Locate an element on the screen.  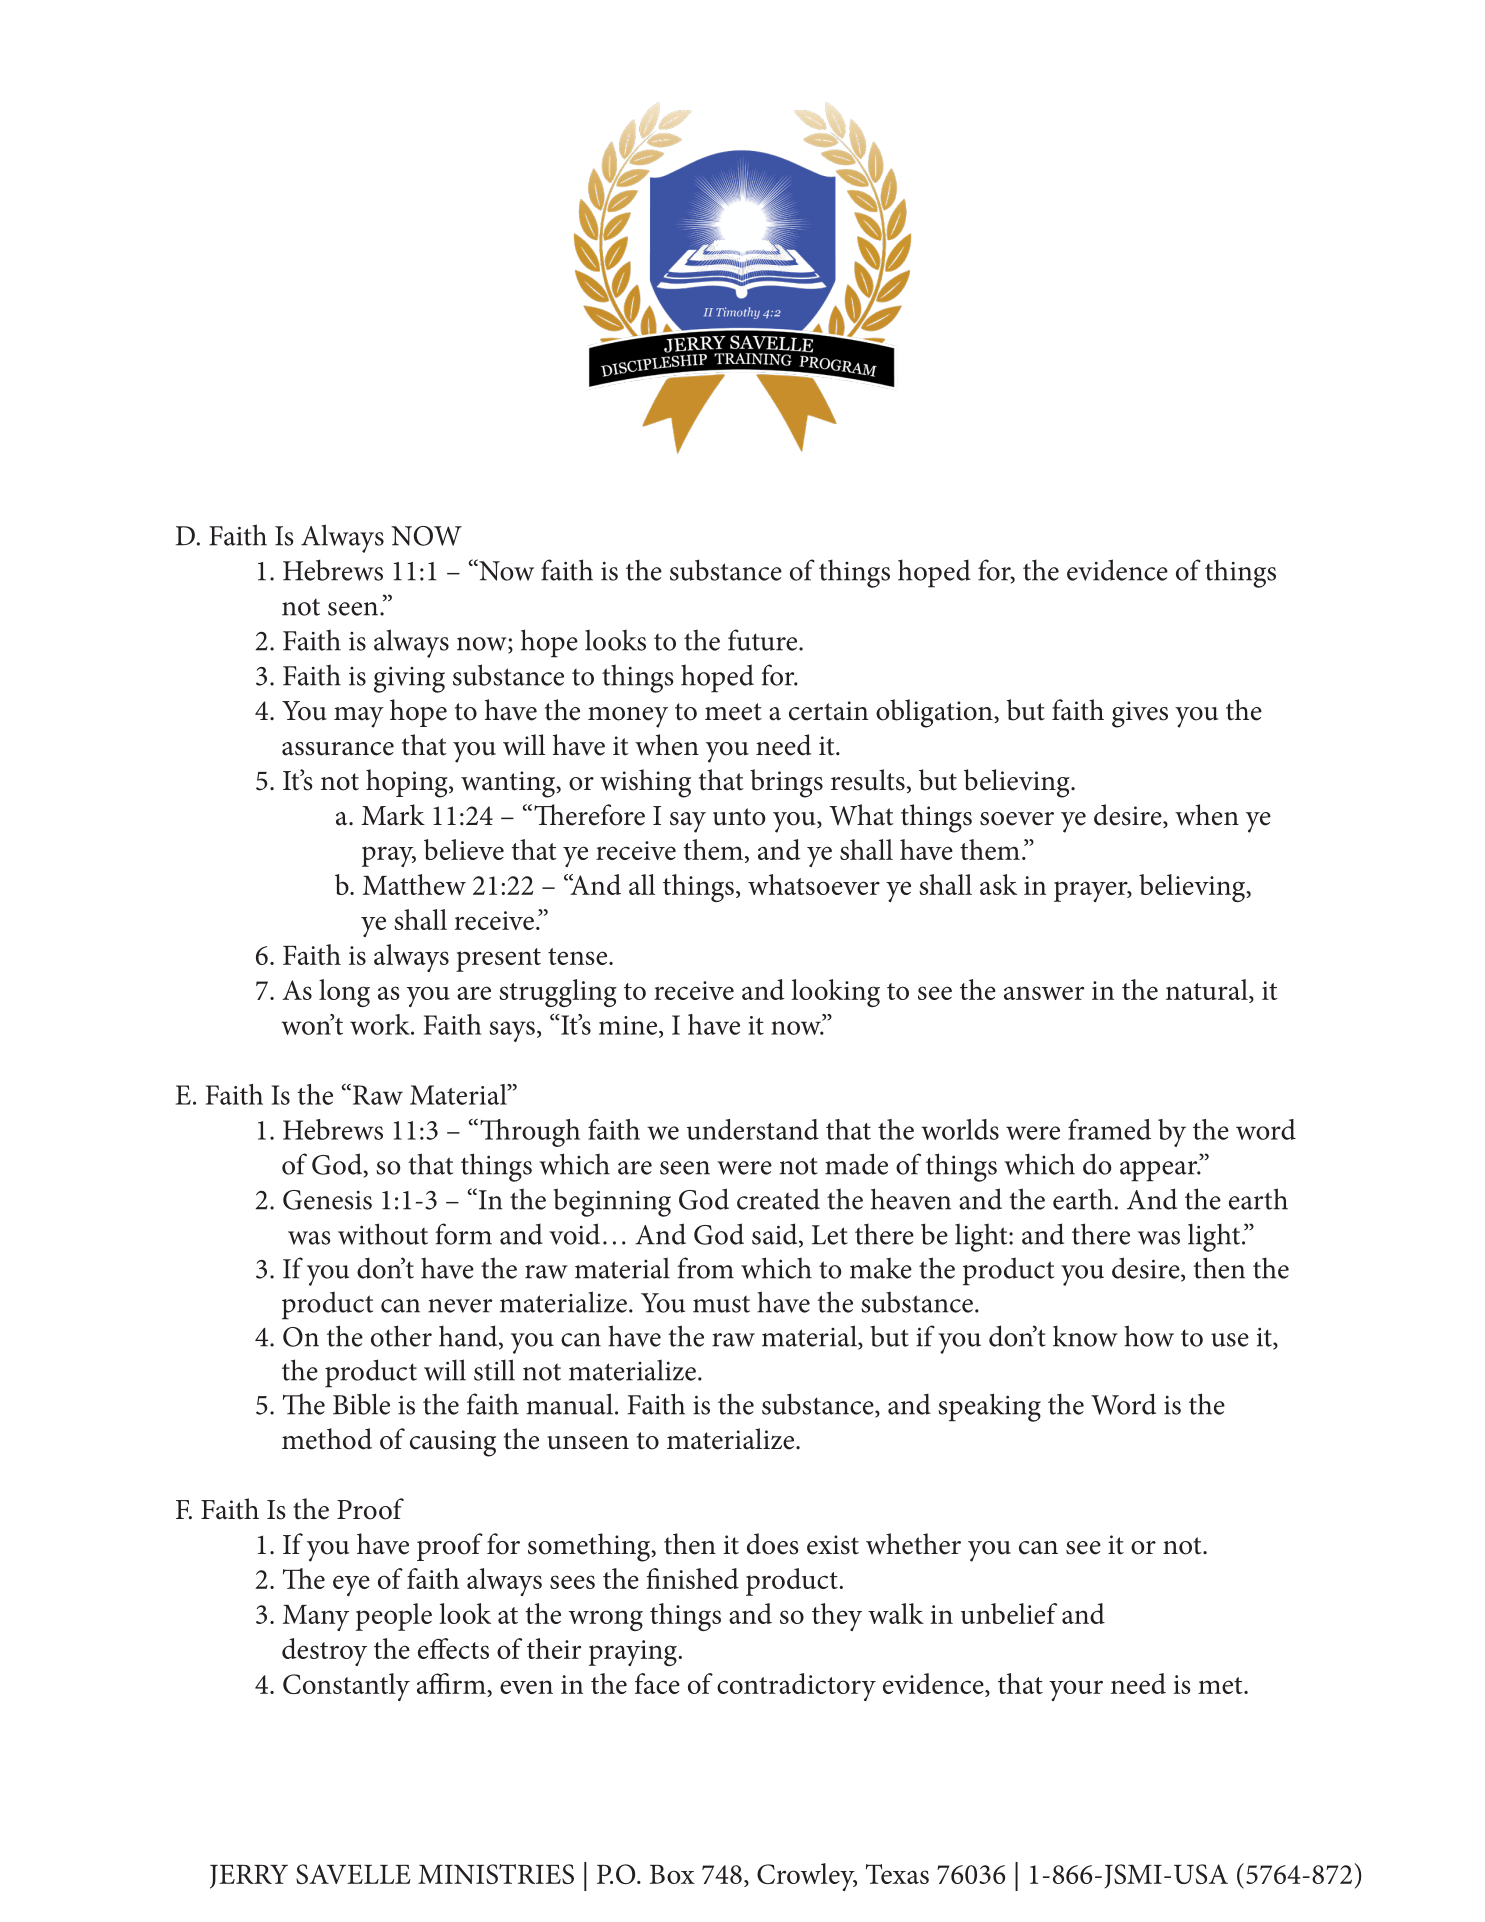
JERRY is located at coordinates (249, 1877).
